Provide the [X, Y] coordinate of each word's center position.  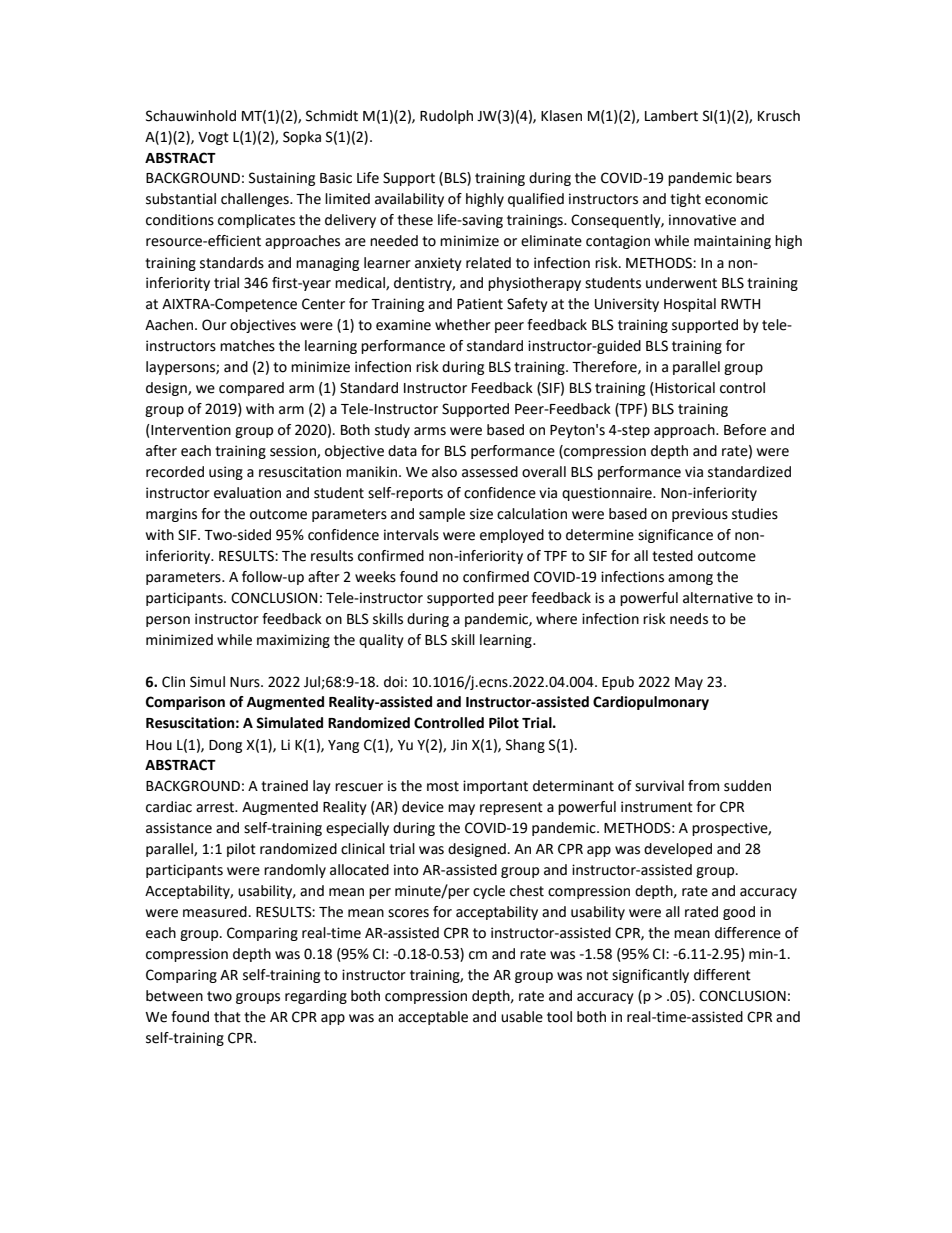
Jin [459, 745]
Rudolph [446, 117]
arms [430, 431]
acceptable [433, 1018]
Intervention [190, 431]
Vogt [213, 138]
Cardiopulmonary [651, 703]
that [227, 1017]
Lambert [671, 116]
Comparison [185, 703]
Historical [684, 389]
